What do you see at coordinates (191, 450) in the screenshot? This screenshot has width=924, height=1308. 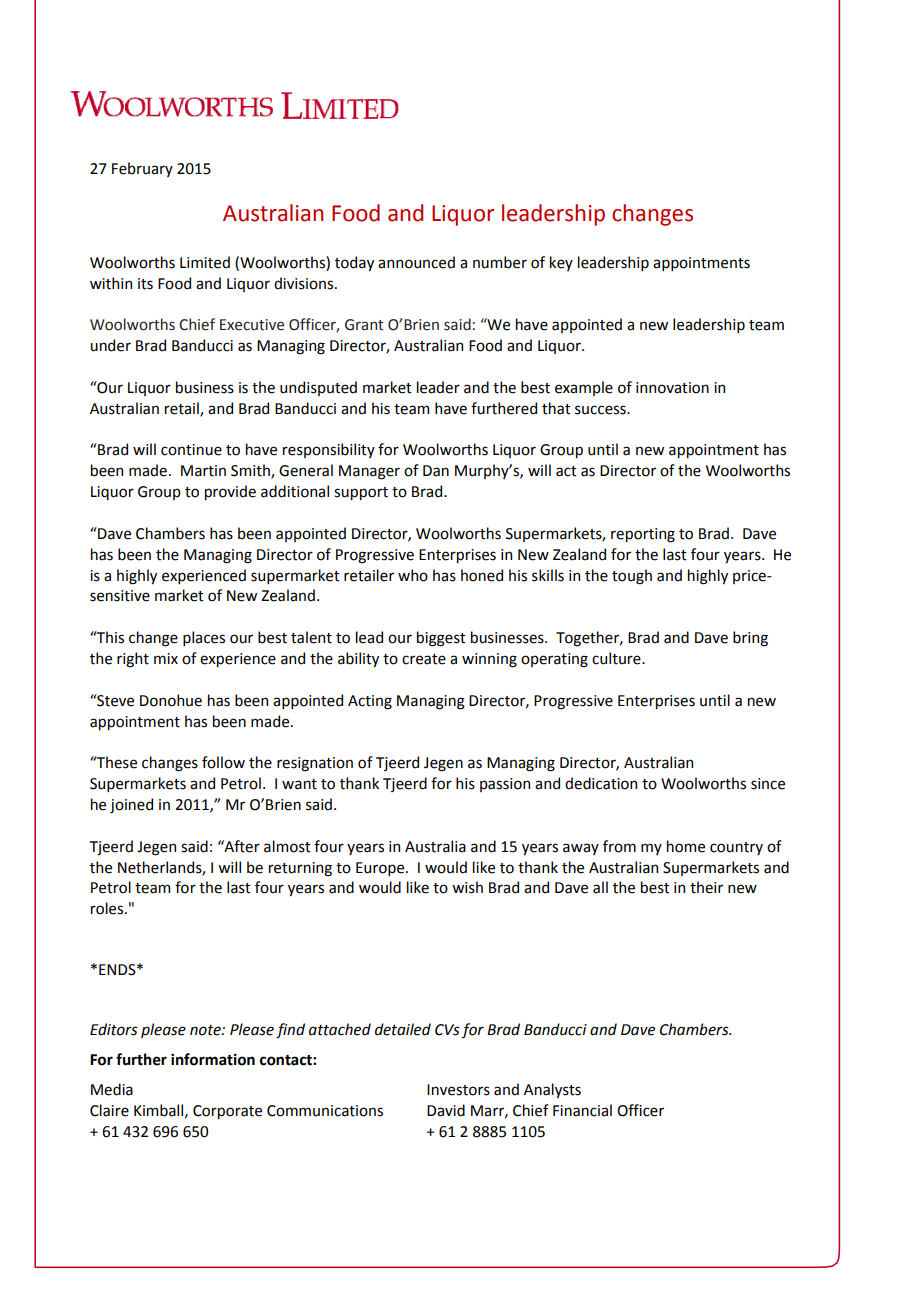 I see `continue` at bounding box center [191, 450].
